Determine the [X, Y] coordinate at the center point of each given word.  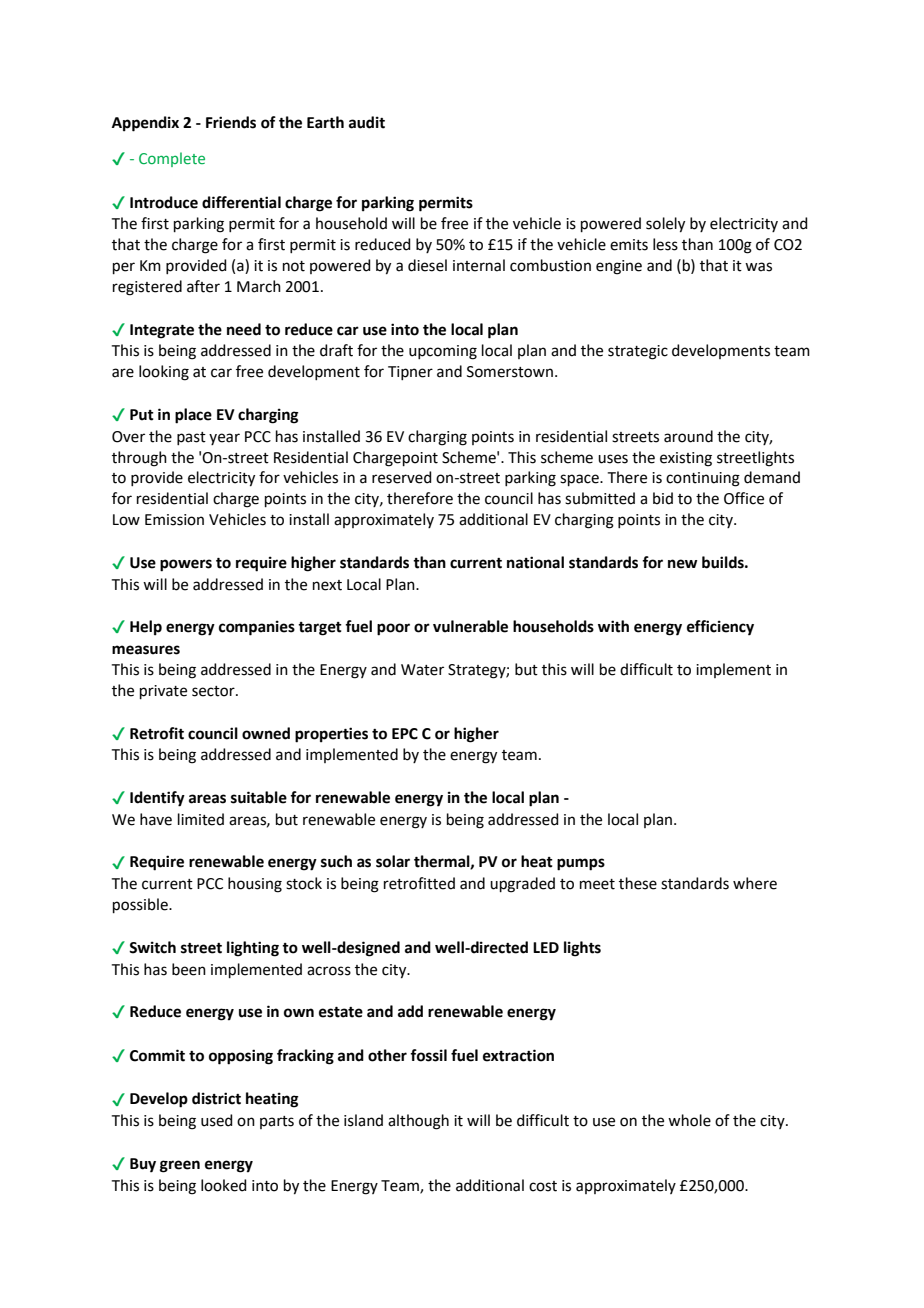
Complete [172, 159]
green [180, 1166]
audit [367, 122]
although [418, 1122]
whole [689, 1120]
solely [665, 225]
